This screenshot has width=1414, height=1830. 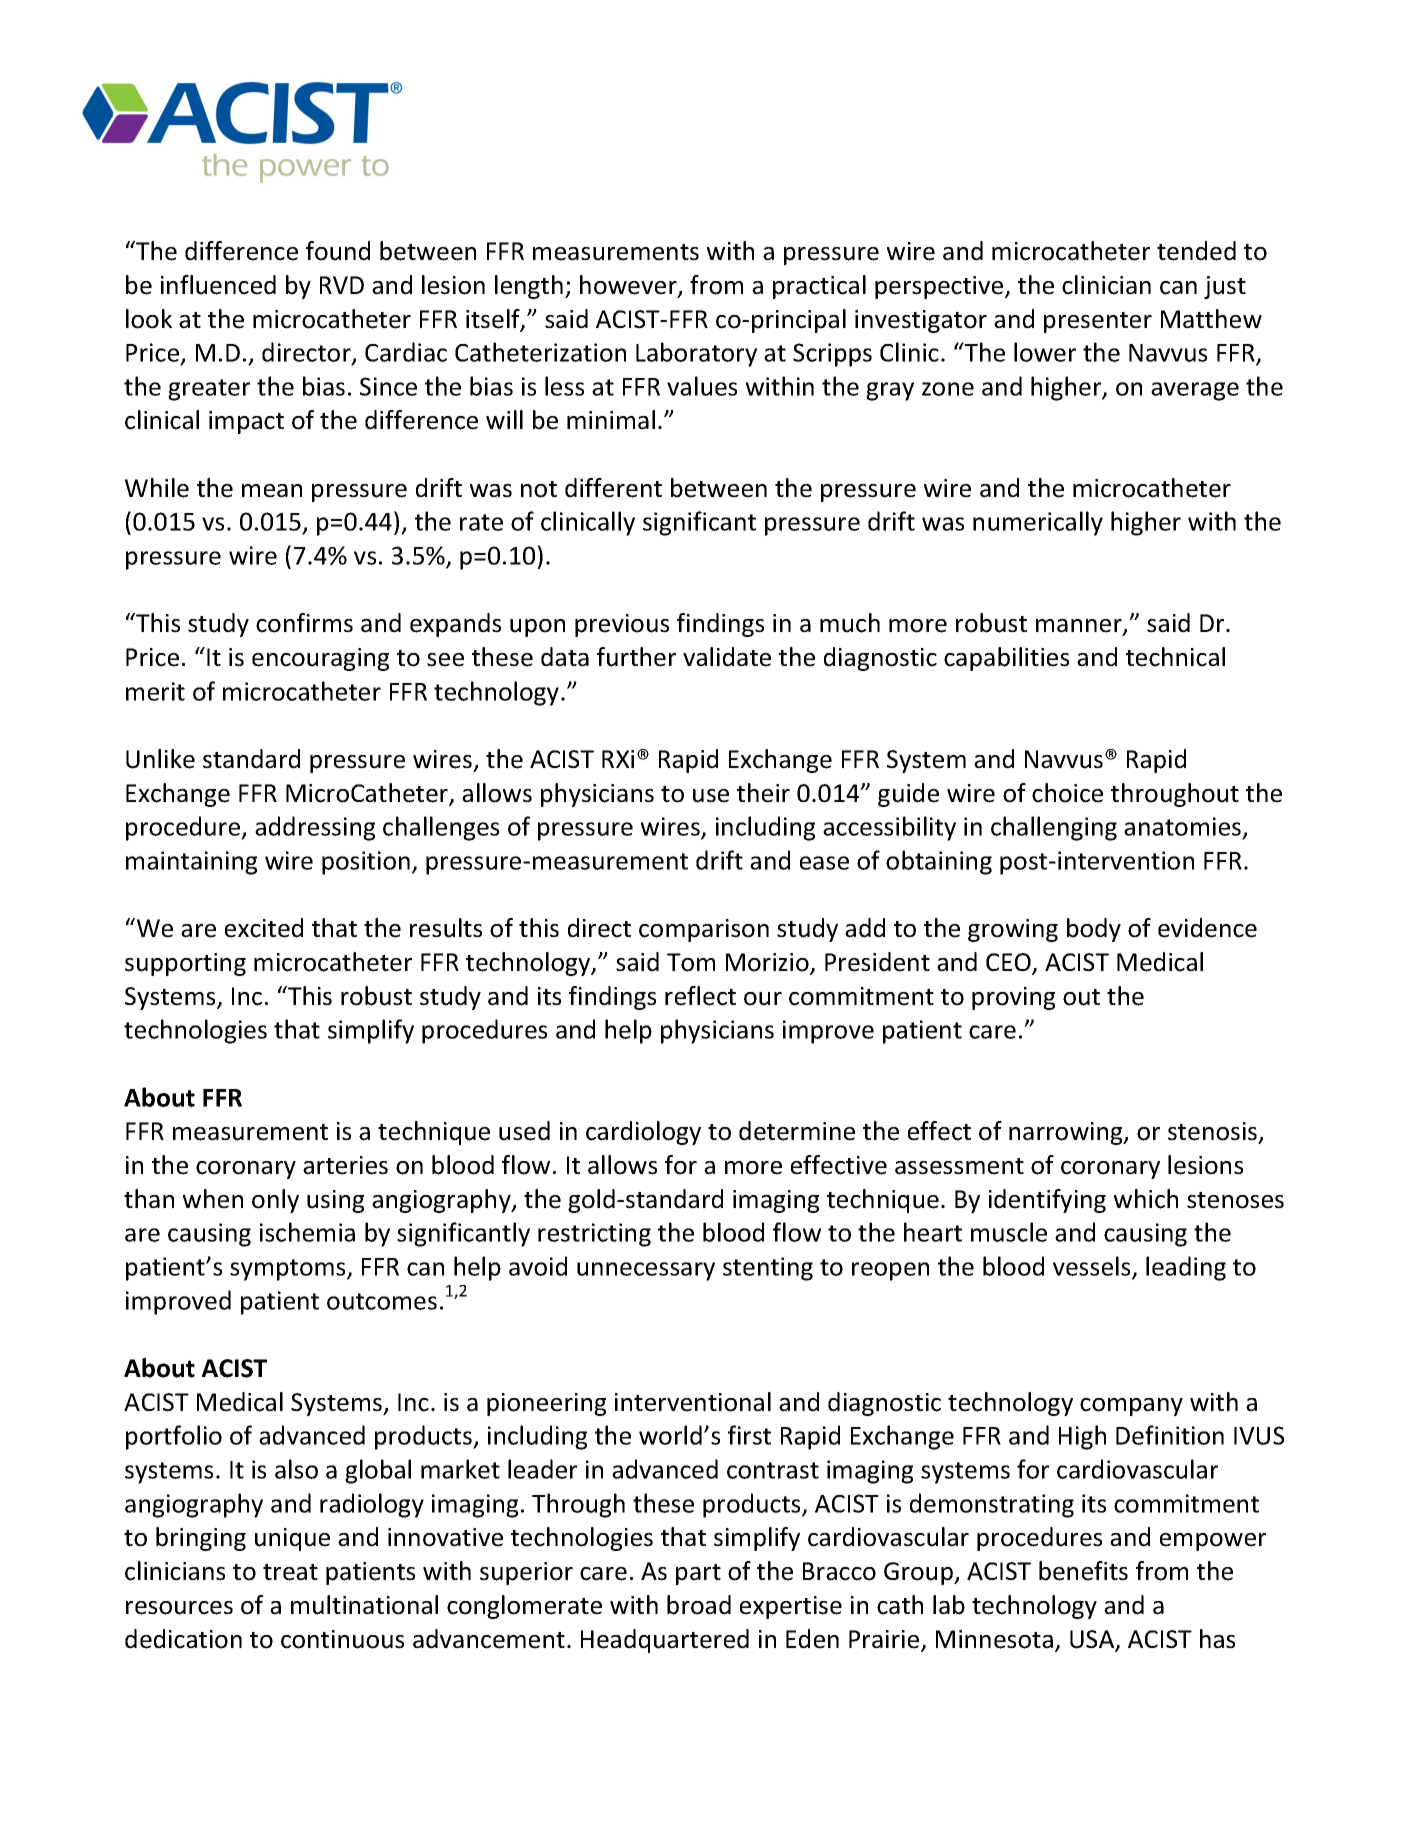 I want to click on body, so click(x=1094, y=930).
